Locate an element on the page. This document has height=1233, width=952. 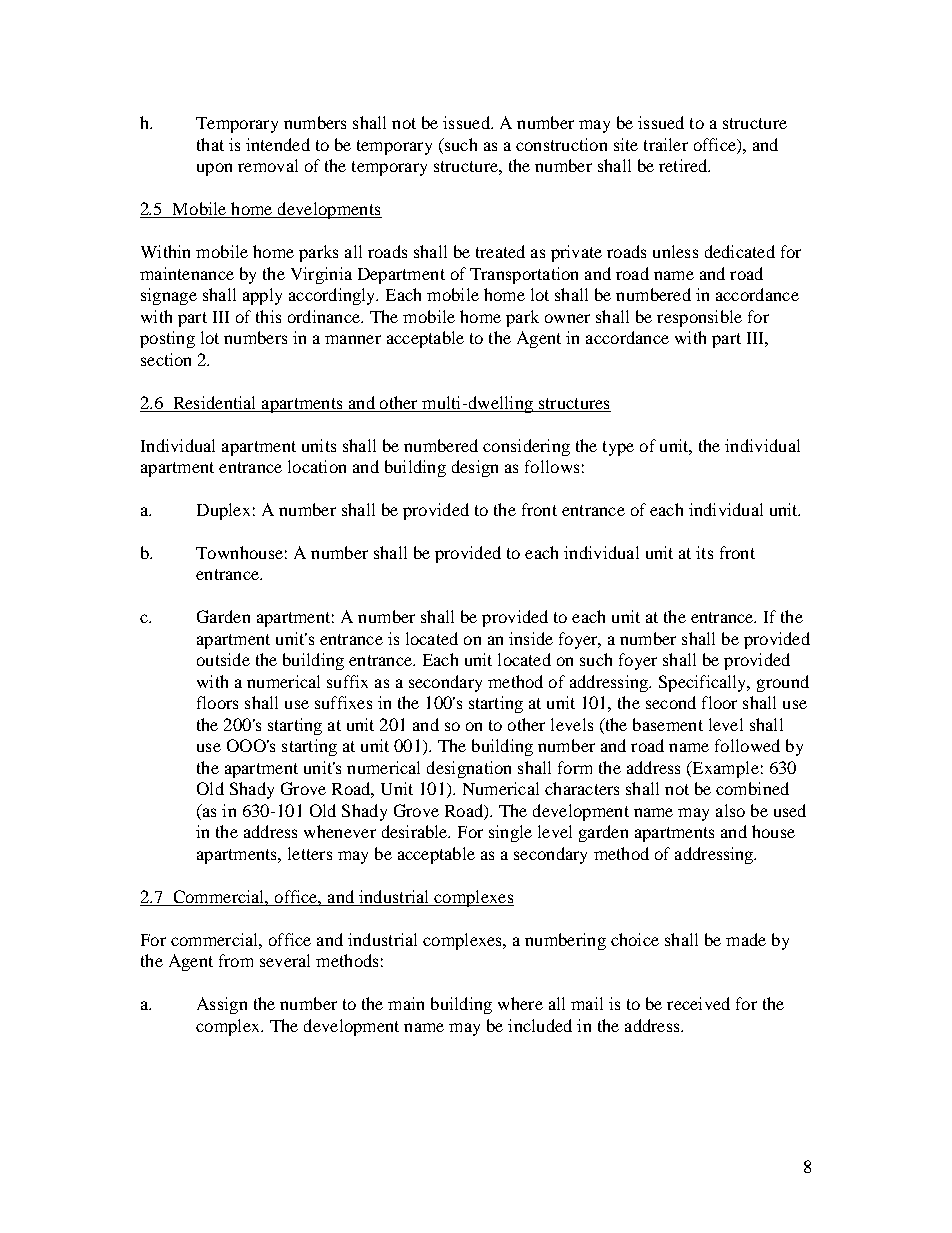
construction is located at coordinates (561, 144).
